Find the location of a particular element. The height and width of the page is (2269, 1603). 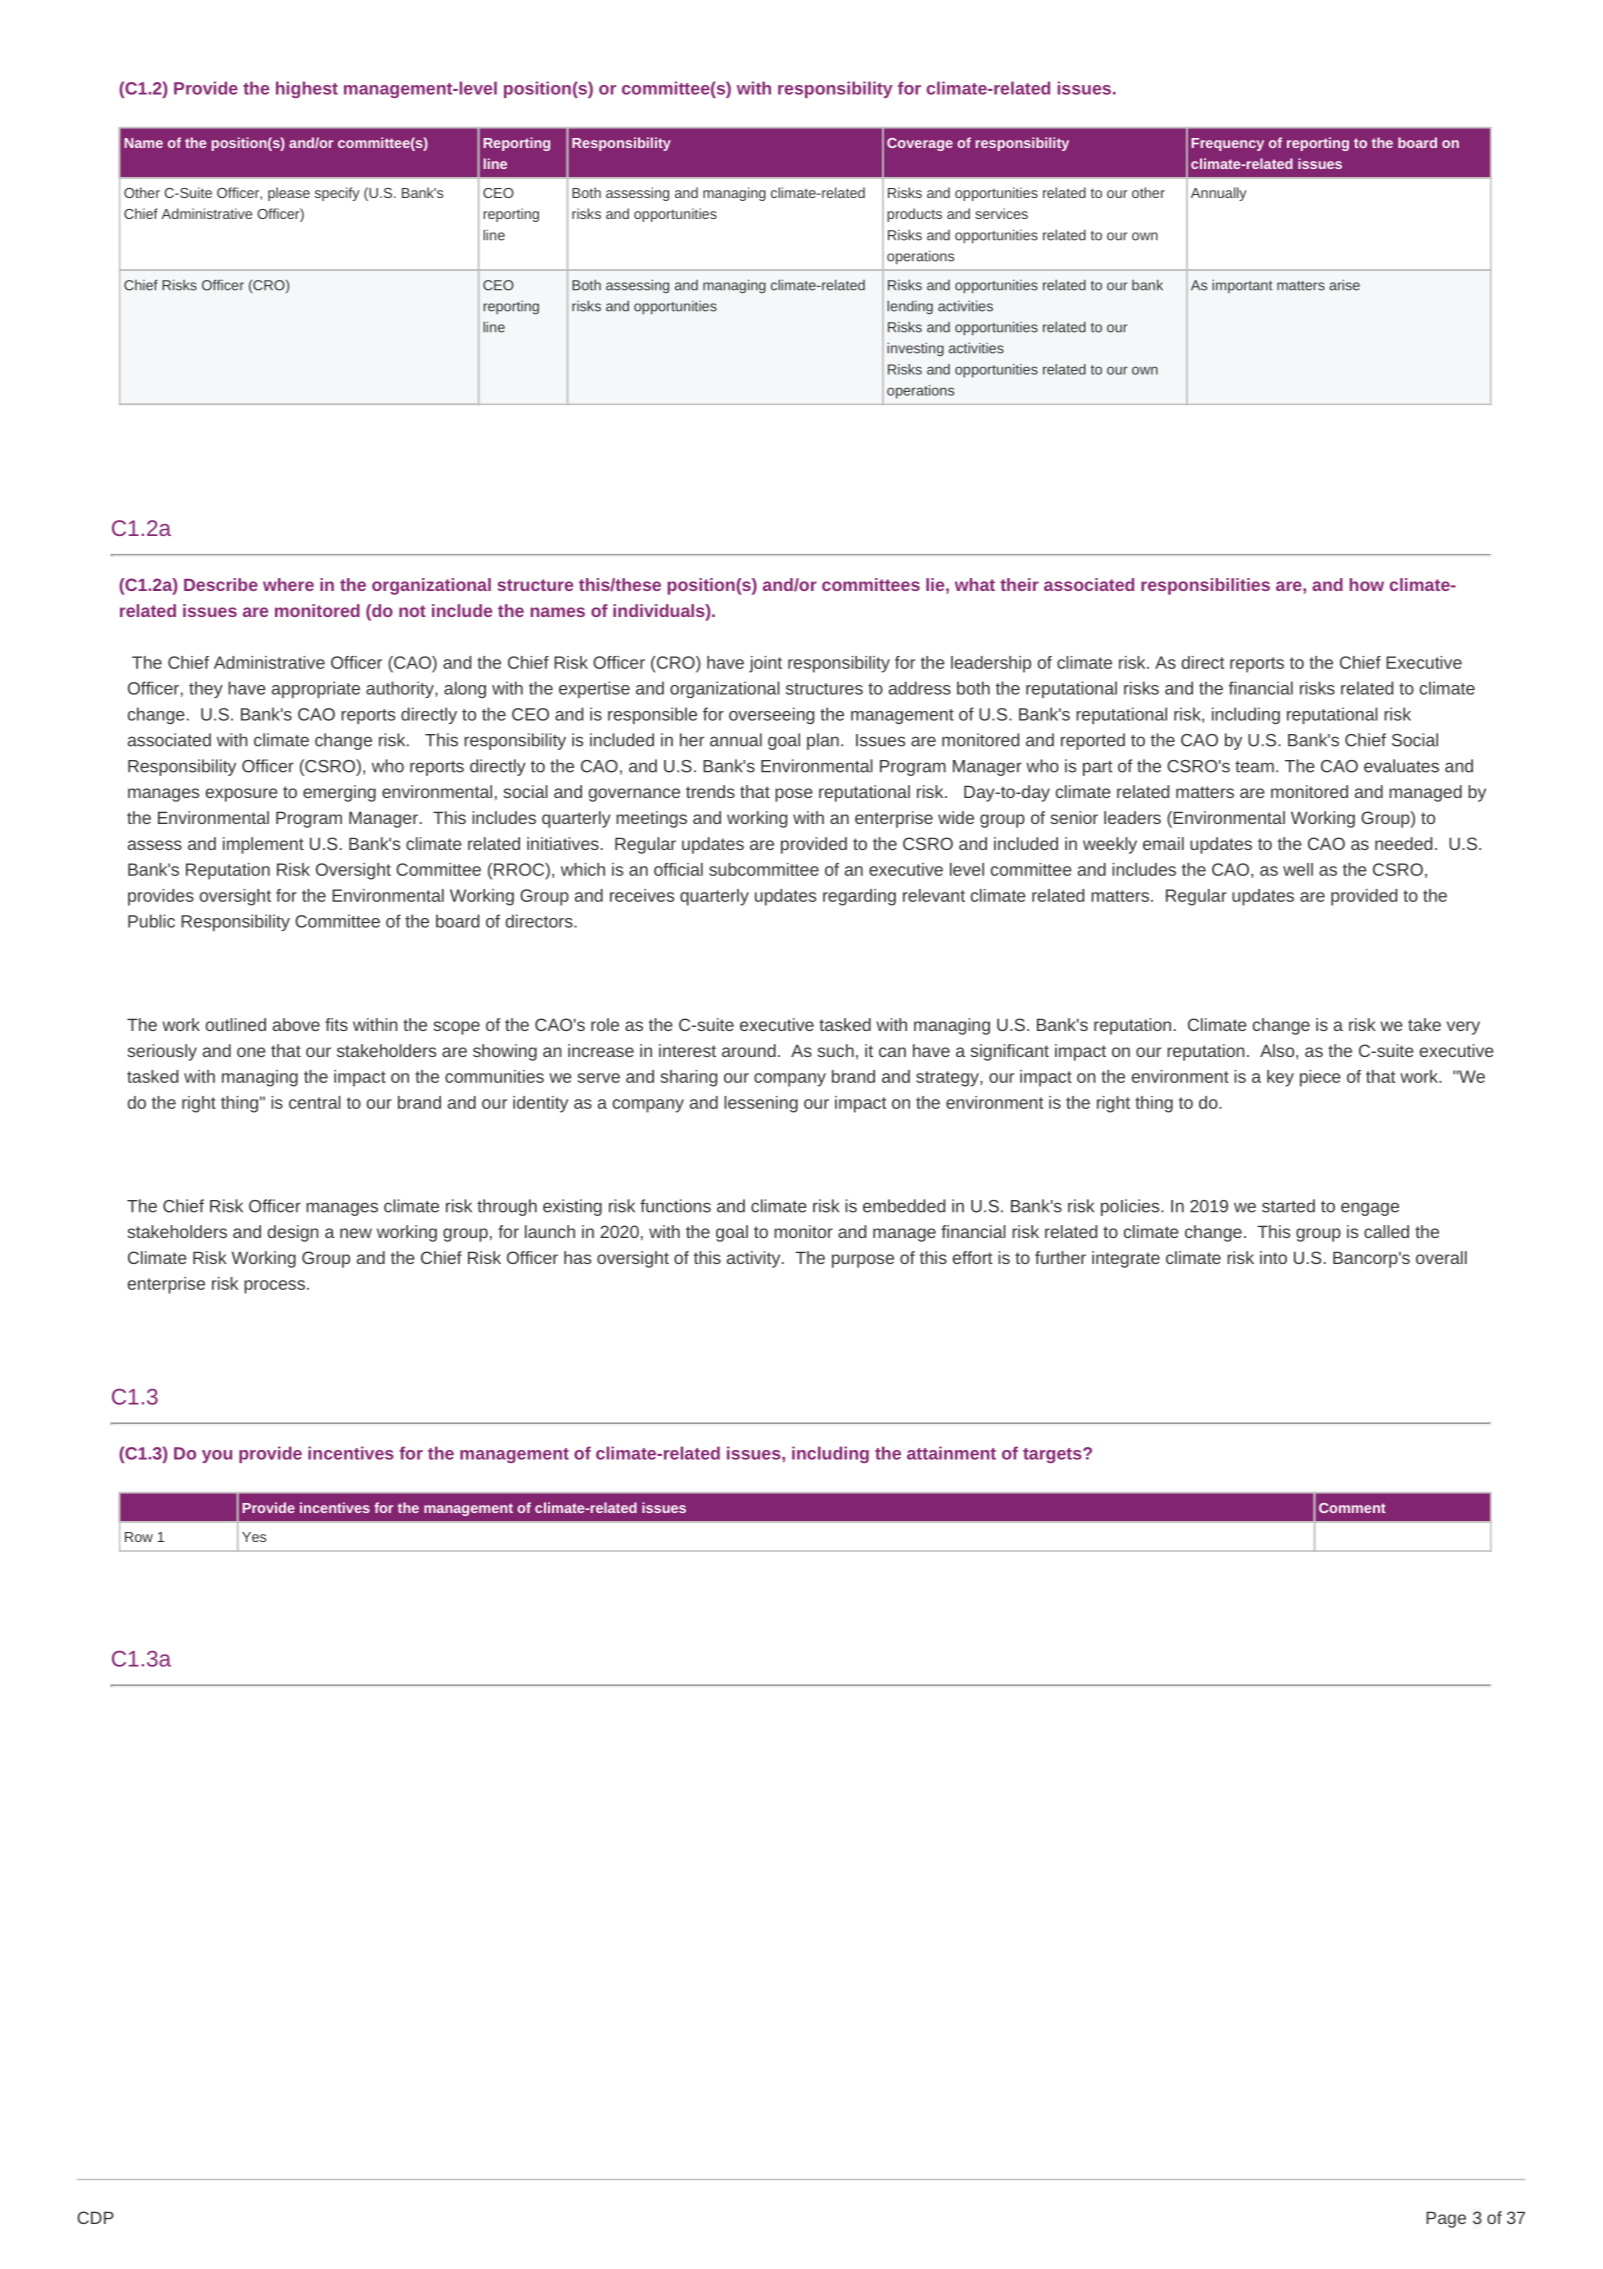

central is located at coordinates (315, 1102).
